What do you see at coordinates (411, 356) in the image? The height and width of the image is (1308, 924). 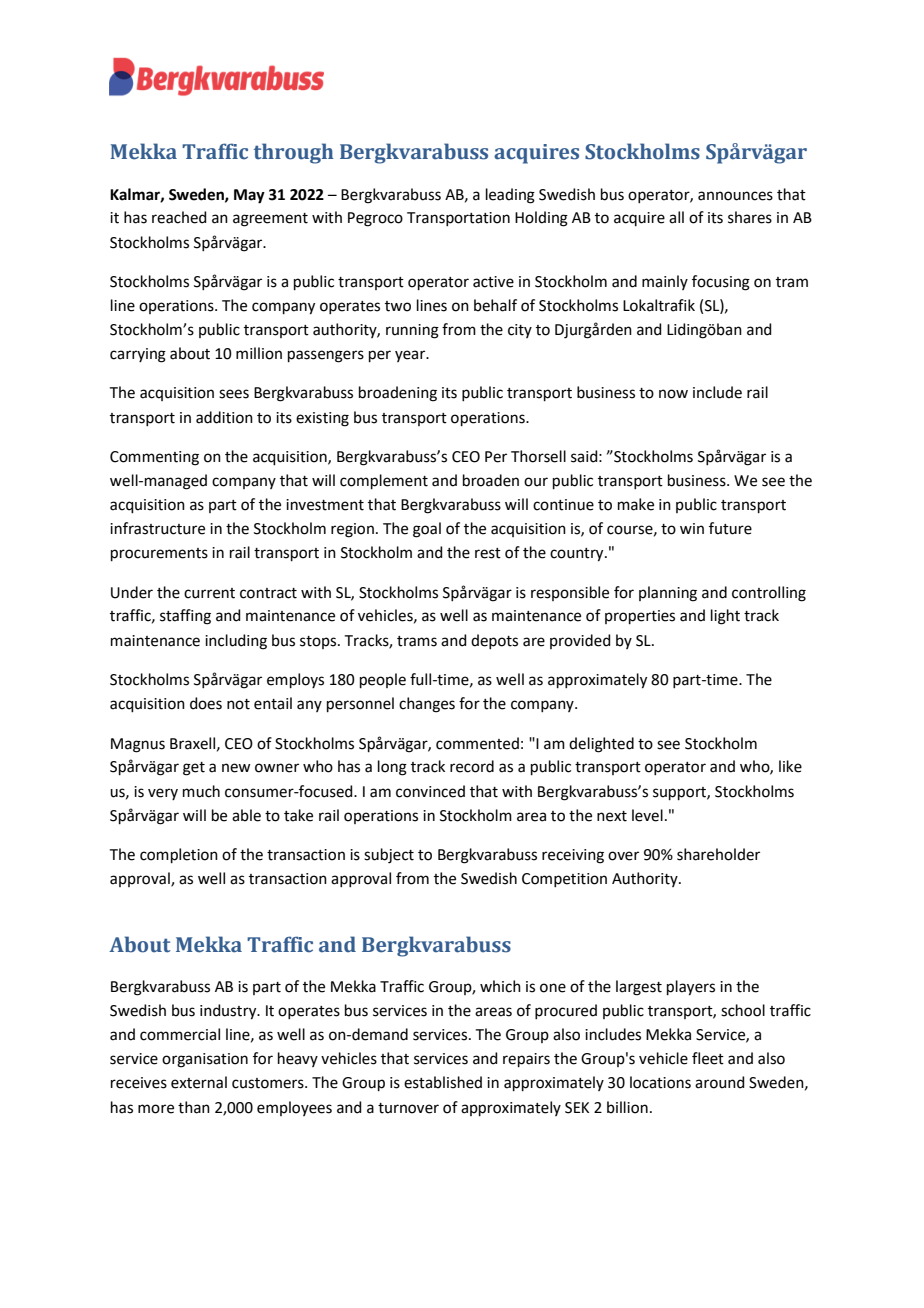 I see `year` at bounding box center [411, 356].
